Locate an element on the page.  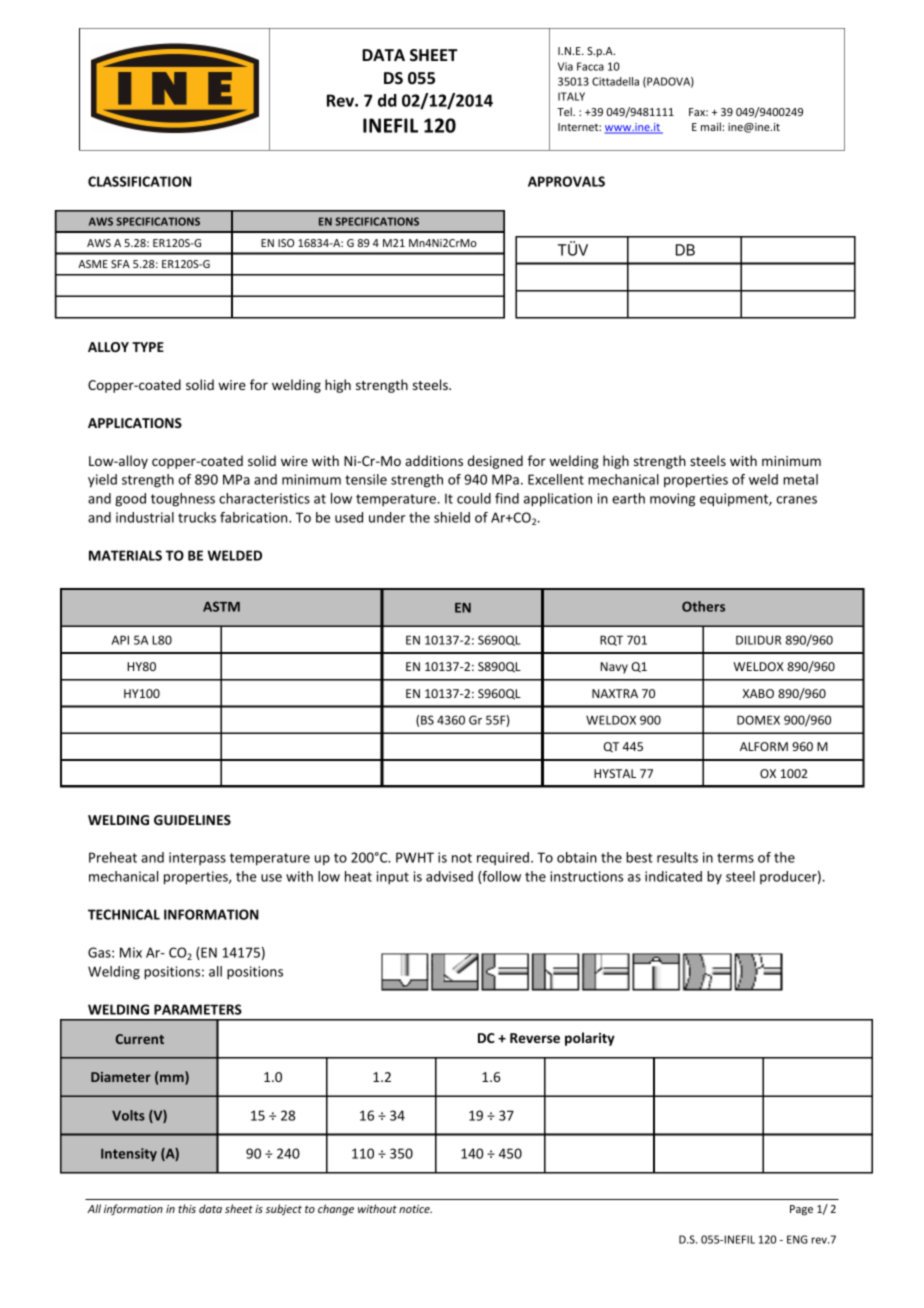
Tel is located at coordinates (565, 111).
